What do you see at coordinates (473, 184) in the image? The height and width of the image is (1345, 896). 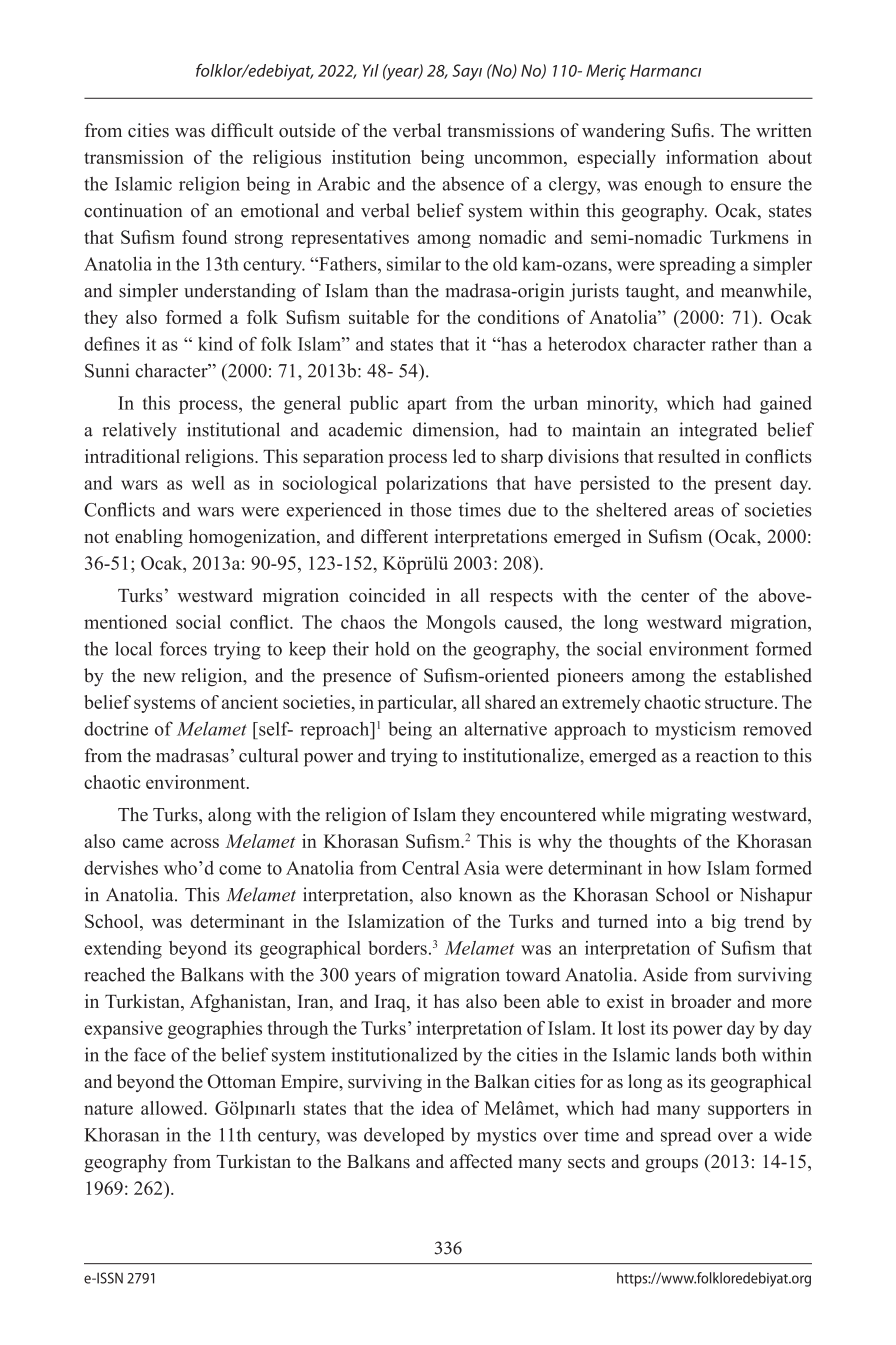 I see `absence` at bounding box center [473, 184].
